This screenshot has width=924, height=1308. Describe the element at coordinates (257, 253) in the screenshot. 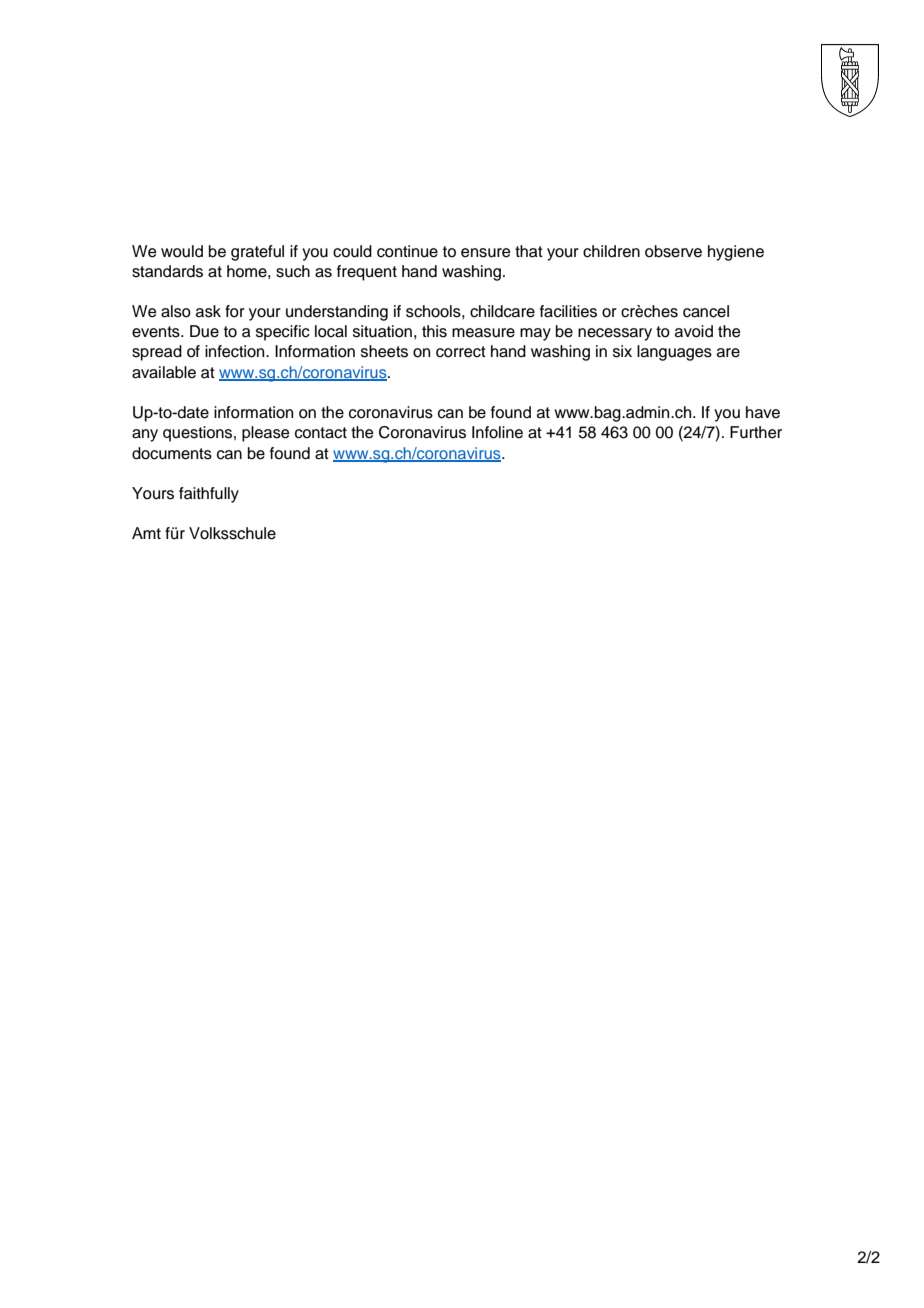

I see `grateful` at that location.
